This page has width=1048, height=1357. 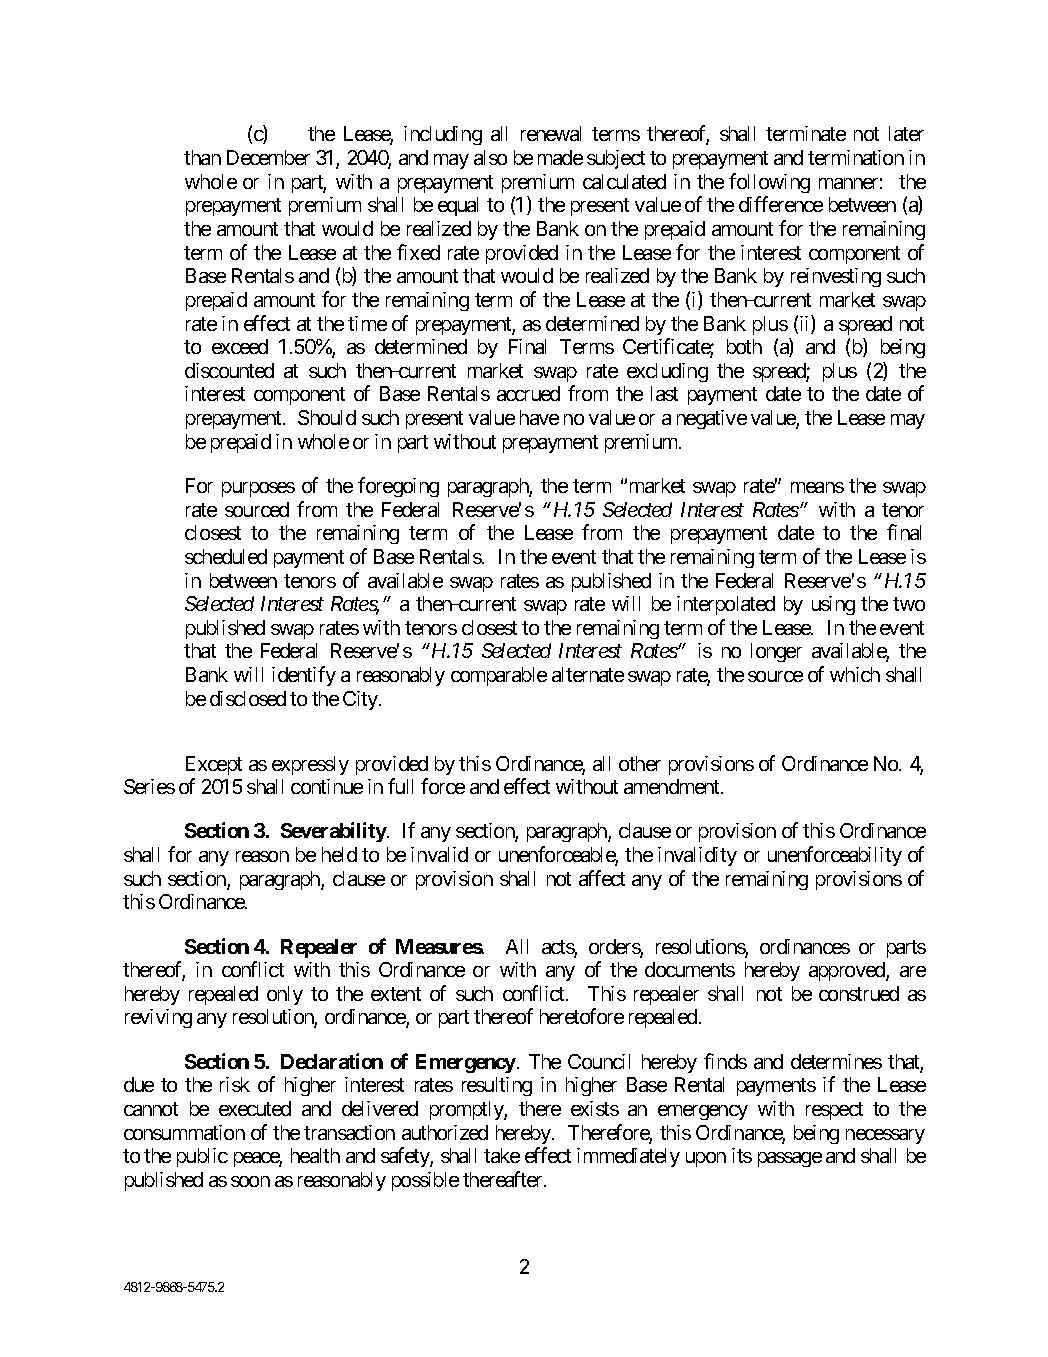 I want to click on disclosed, so click(x=248, y=698).
